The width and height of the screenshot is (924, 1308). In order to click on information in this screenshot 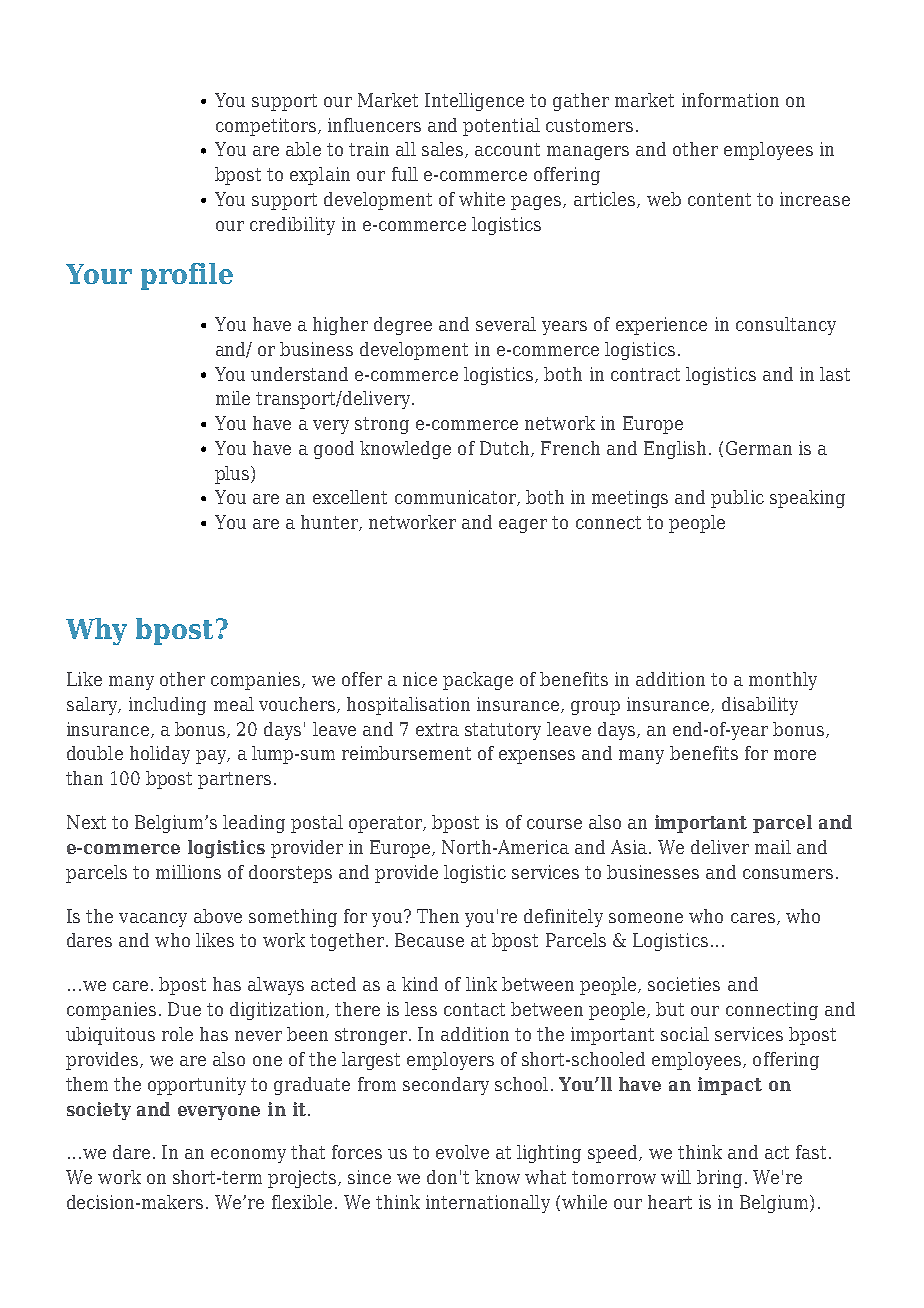, I will do `click(730, 100)`.
